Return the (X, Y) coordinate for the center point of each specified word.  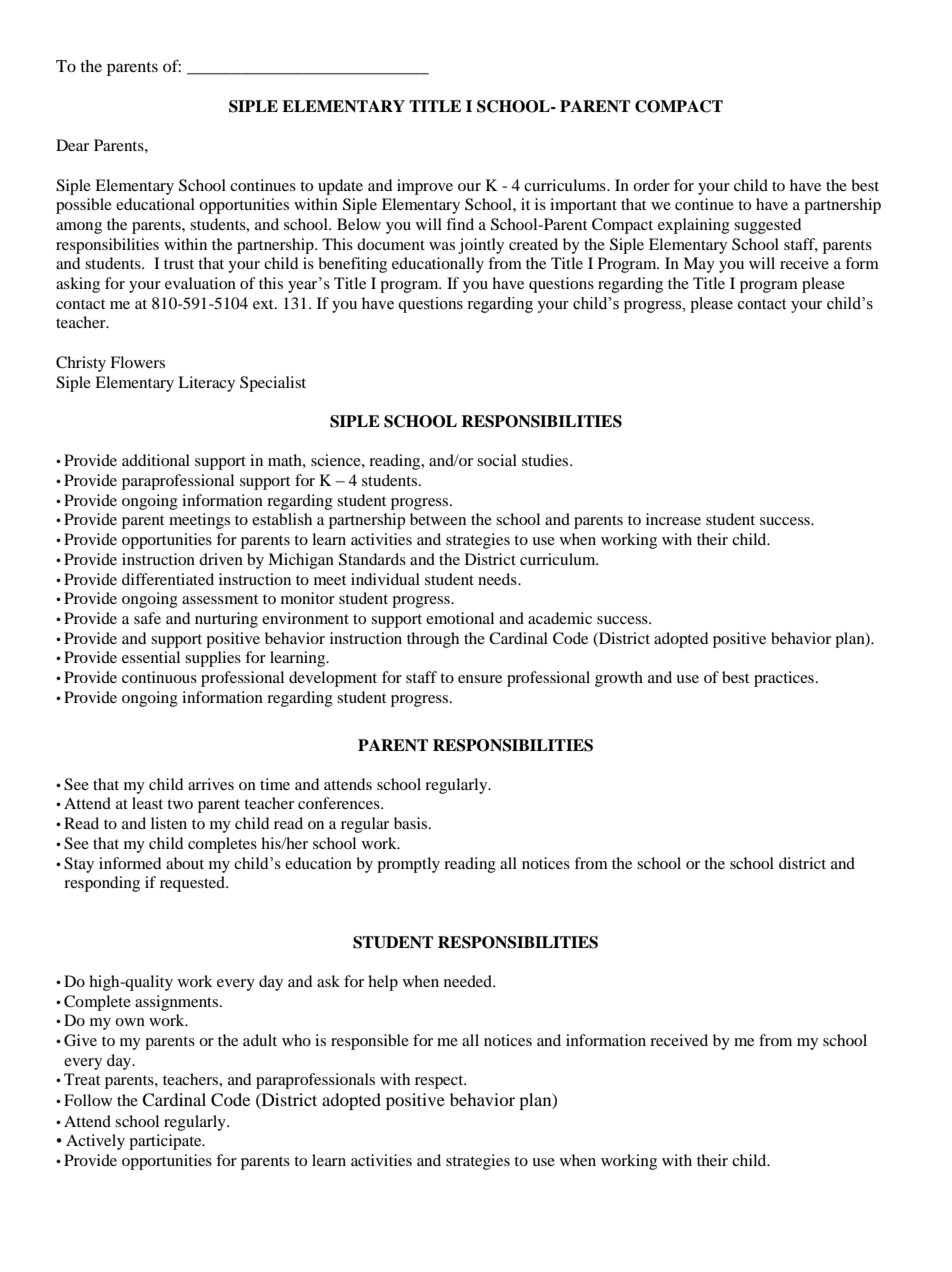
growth (619, 679)
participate (166, 1142)
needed (469, 981)
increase (673, 519)
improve (425, 187)
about (185, 863)
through (433, 640)
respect (440, 1082)
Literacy (206, 384)
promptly (408, 865)
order (651, 185)
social (497, 460)
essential (151, 657)
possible (84, 206)
